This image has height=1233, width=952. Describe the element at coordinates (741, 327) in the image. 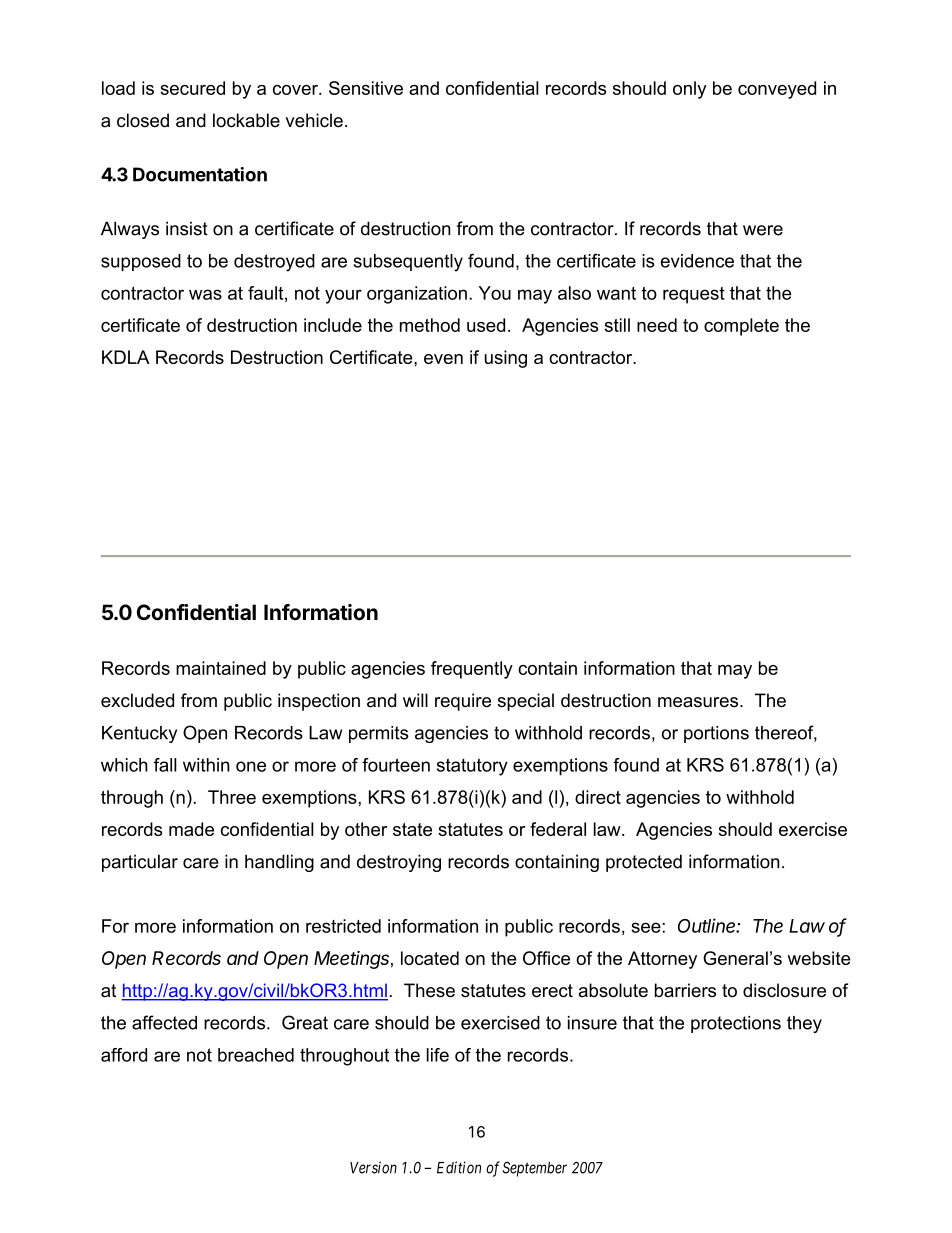

I see `complete` at that location.
